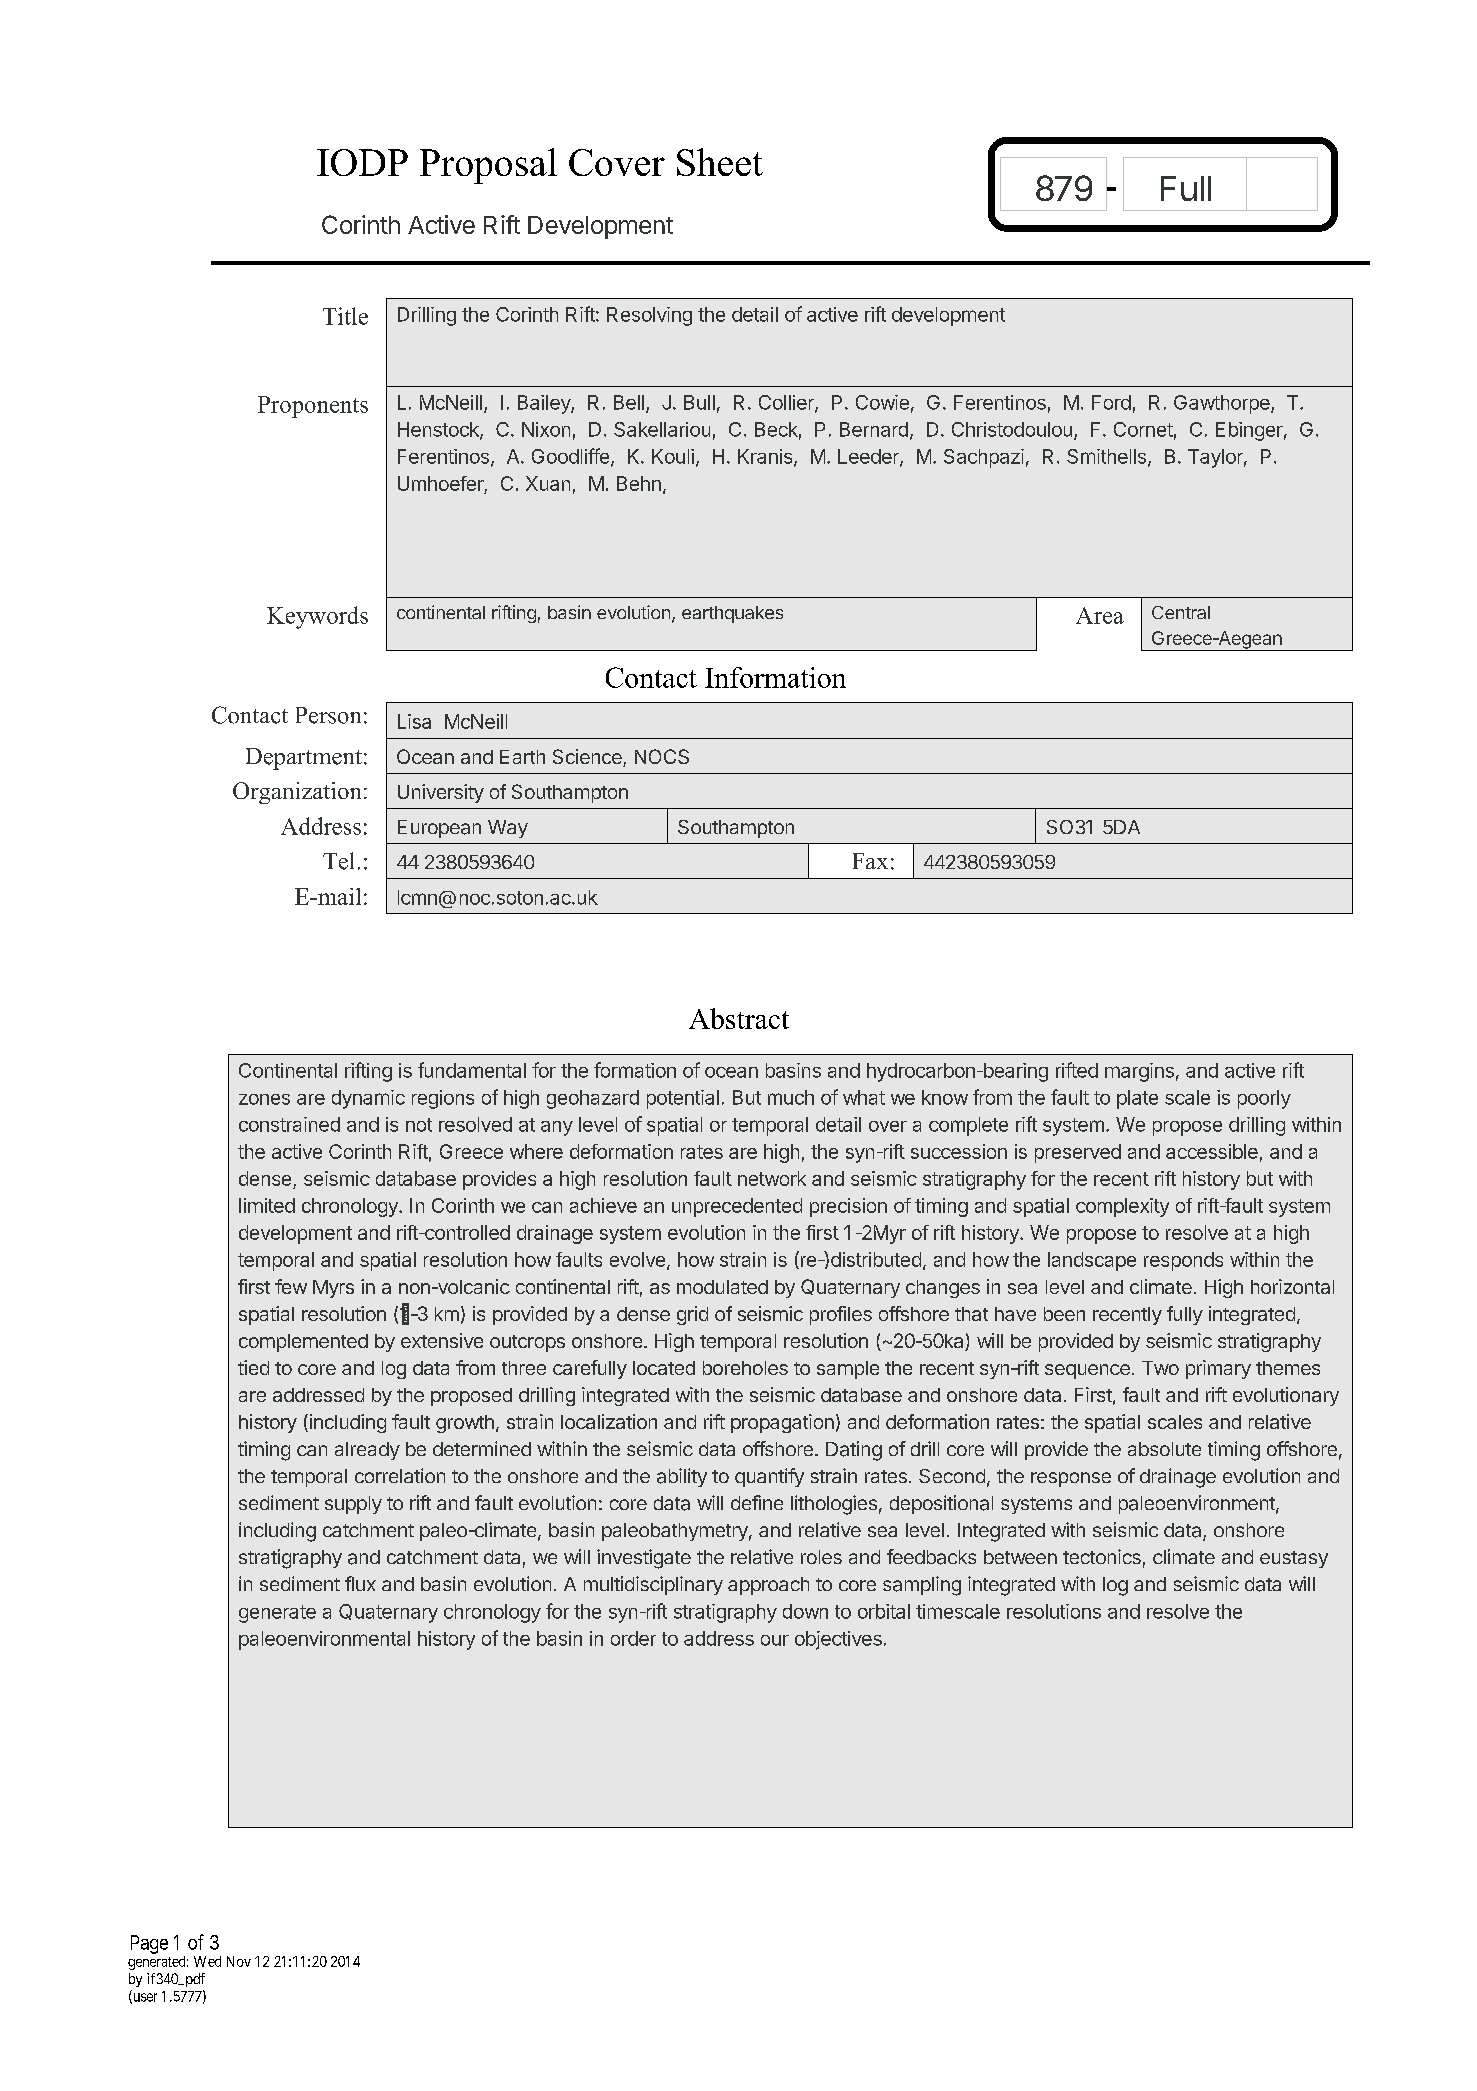 This document has width=1477, height=2091. I want to click on Central, so click(1181, 612).
